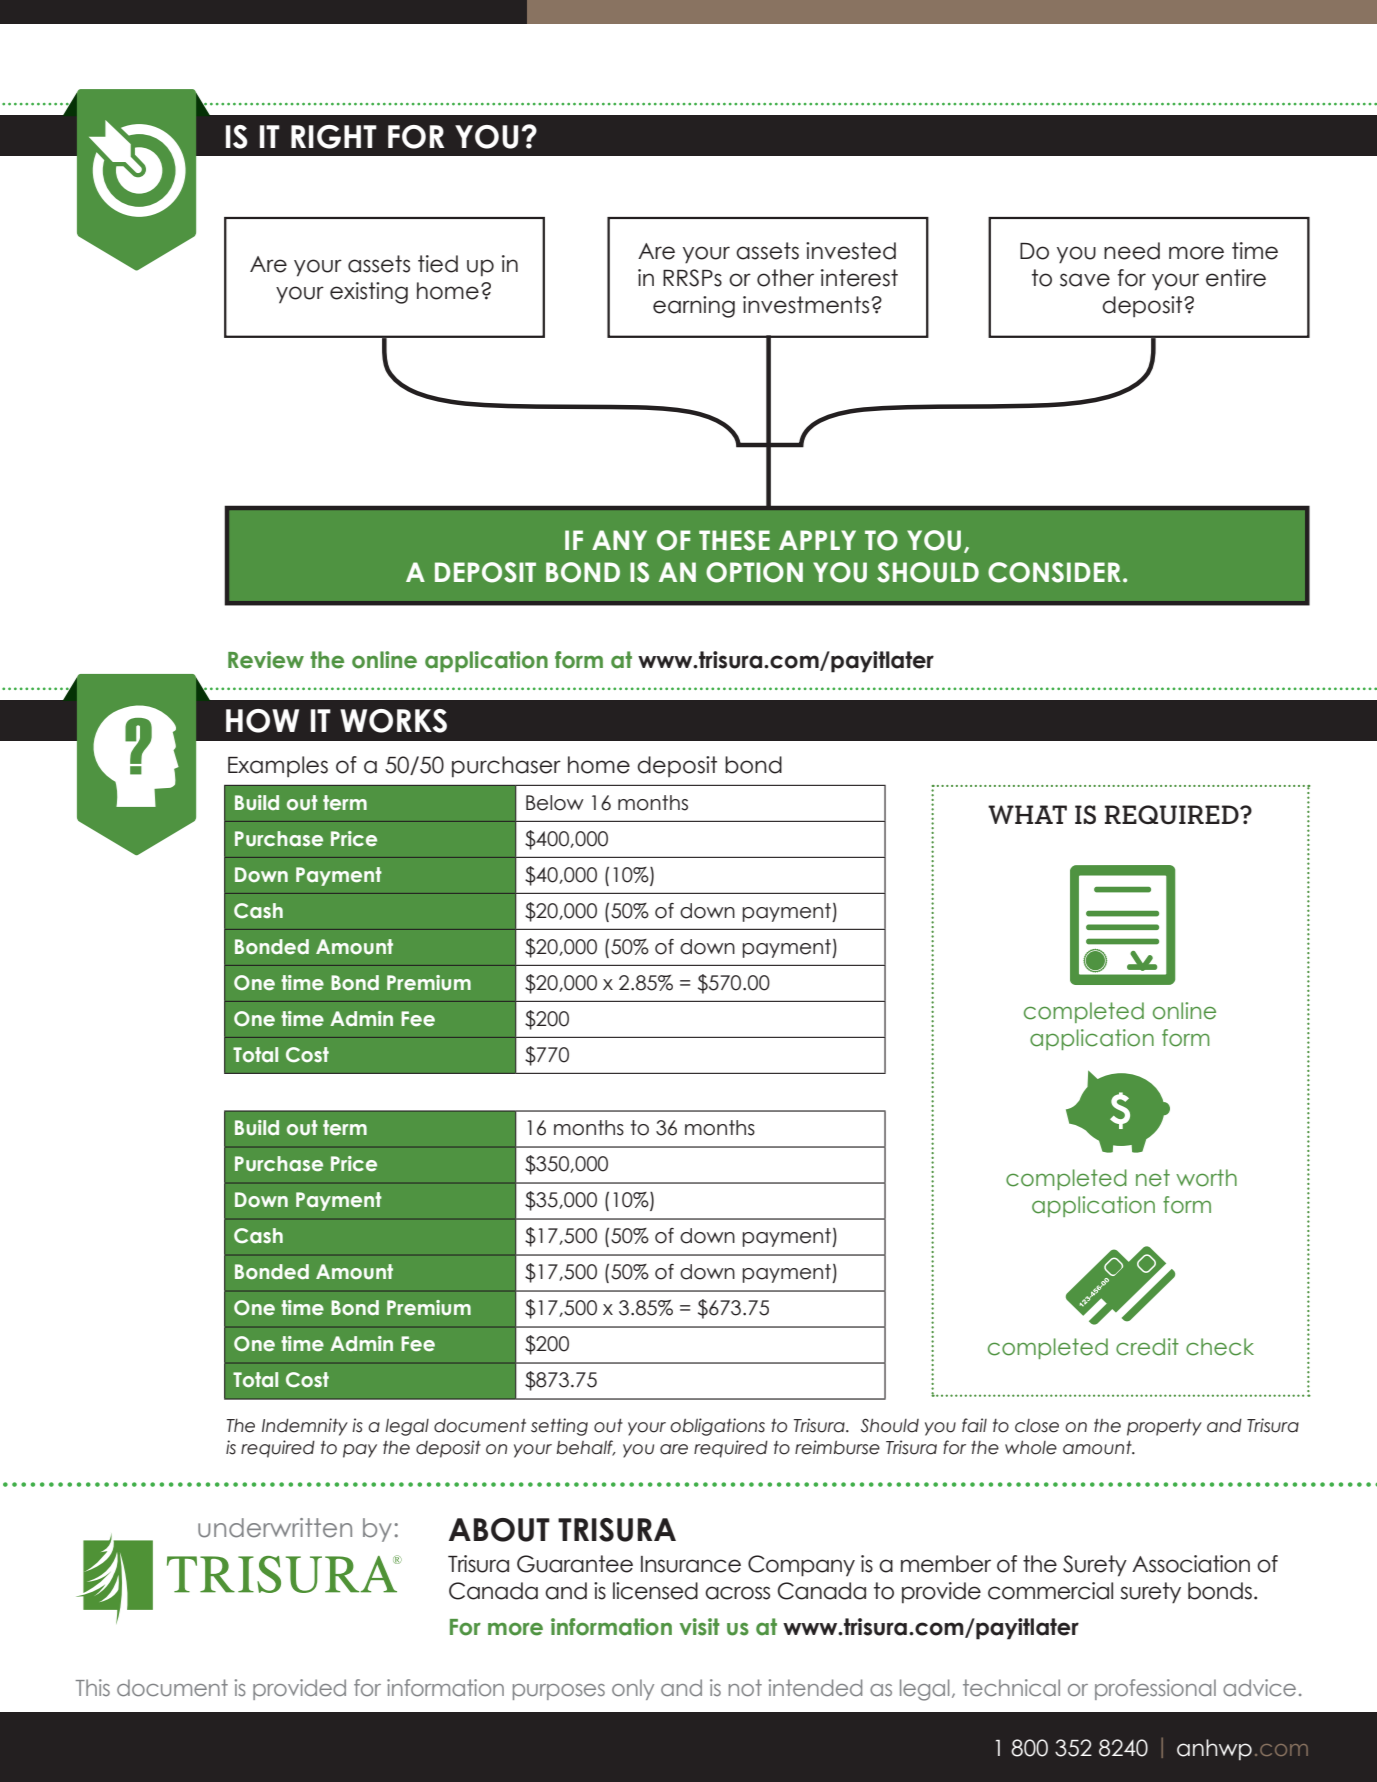  I want to click on other, so click(785, 278).
